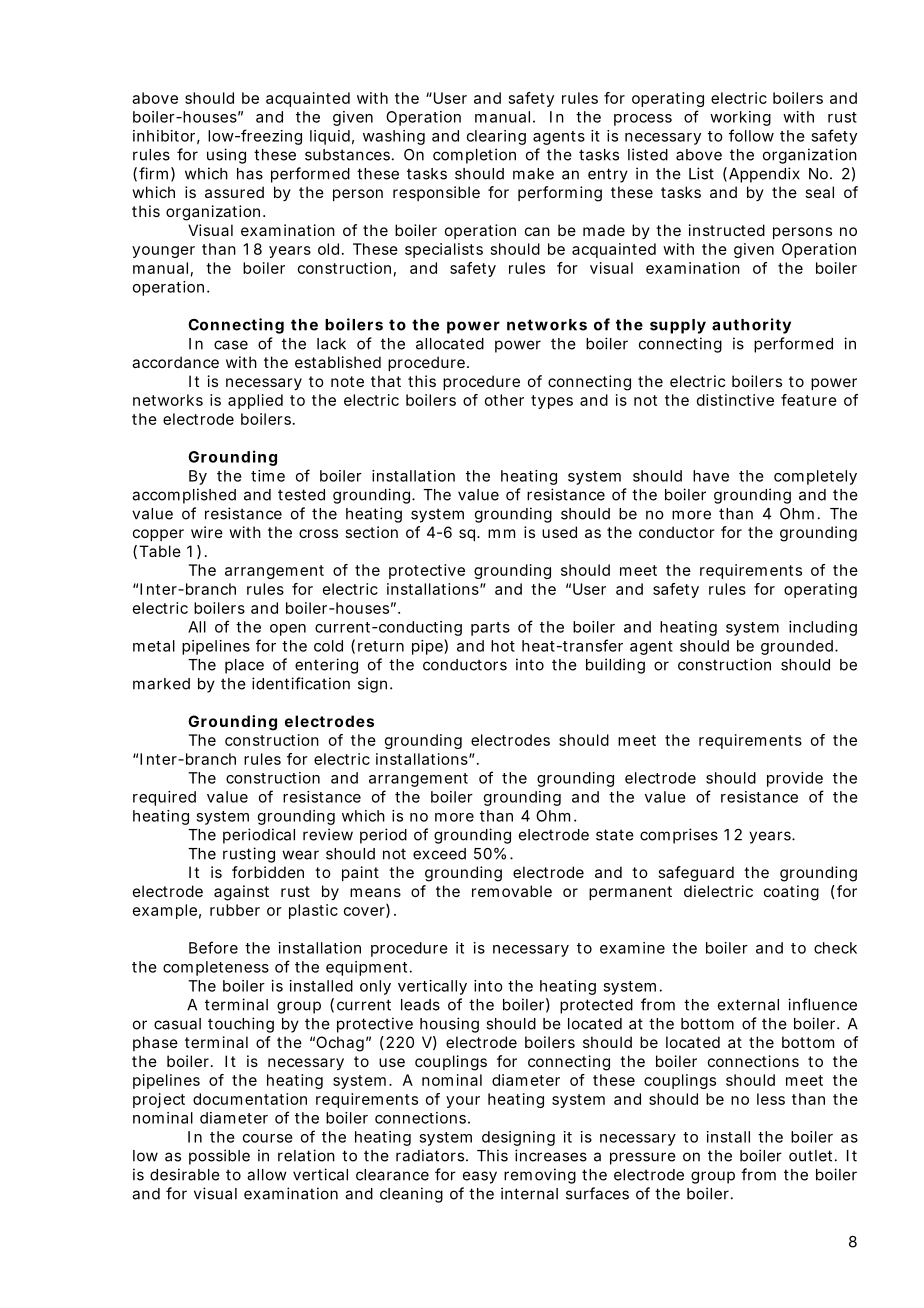 The height and width of the document is (1308, 924). I want to click on increases, so click(551, 1155).
